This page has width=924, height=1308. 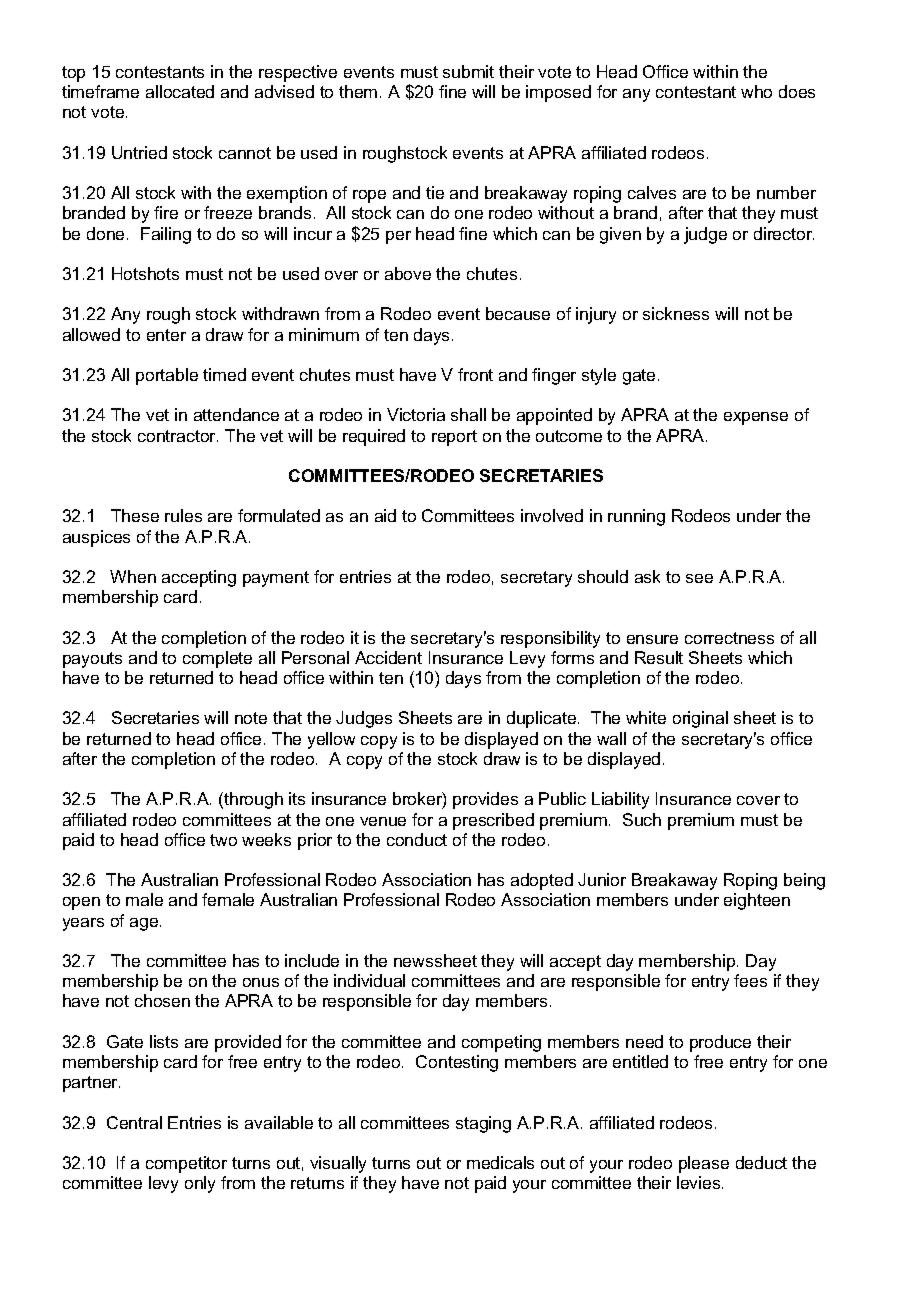 What do you see at coordinates (186, 1164) in the page?
I see `competitor` at bounding box center [186, 1164].
